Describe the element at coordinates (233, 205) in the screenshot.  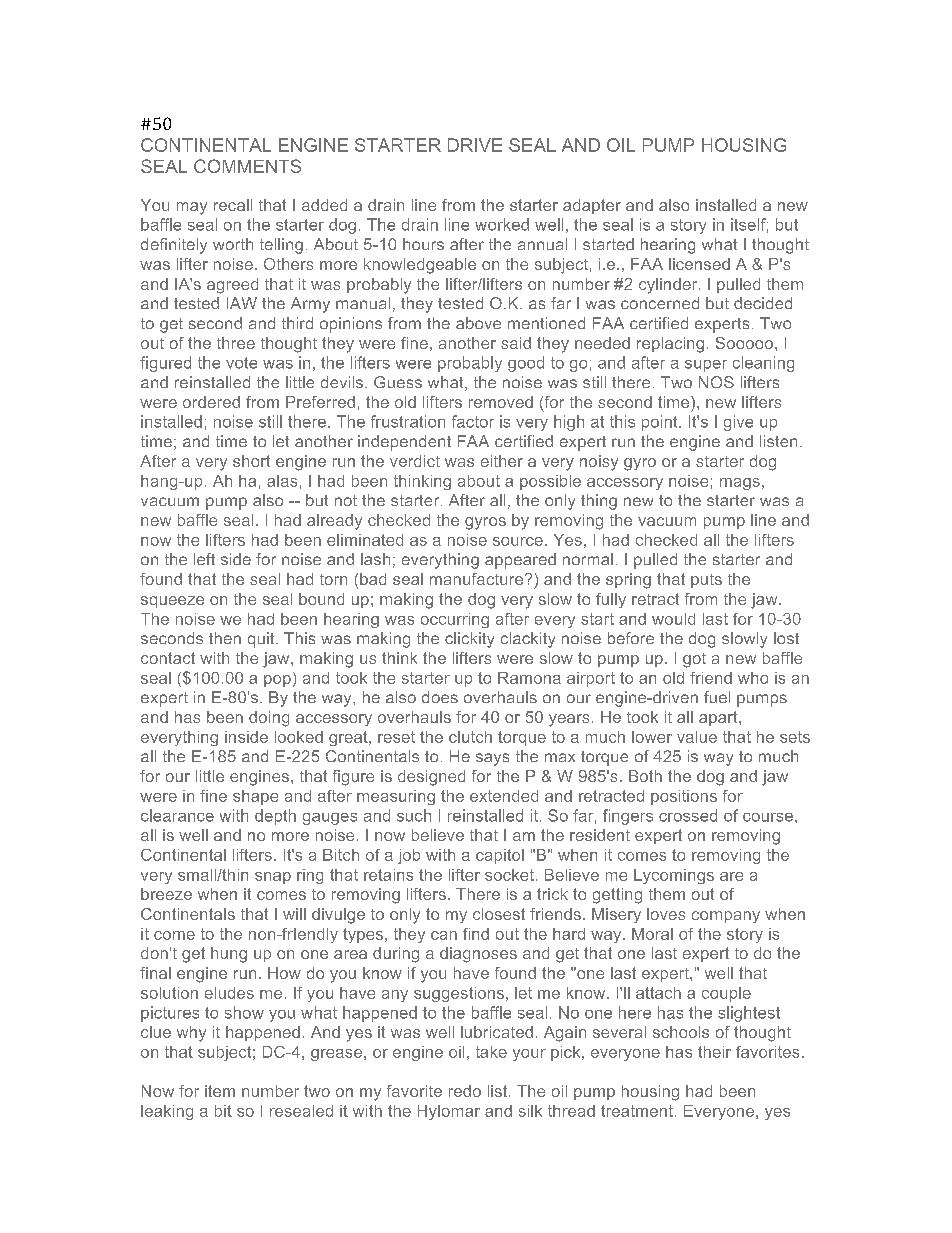
I see `recall` at that location.
